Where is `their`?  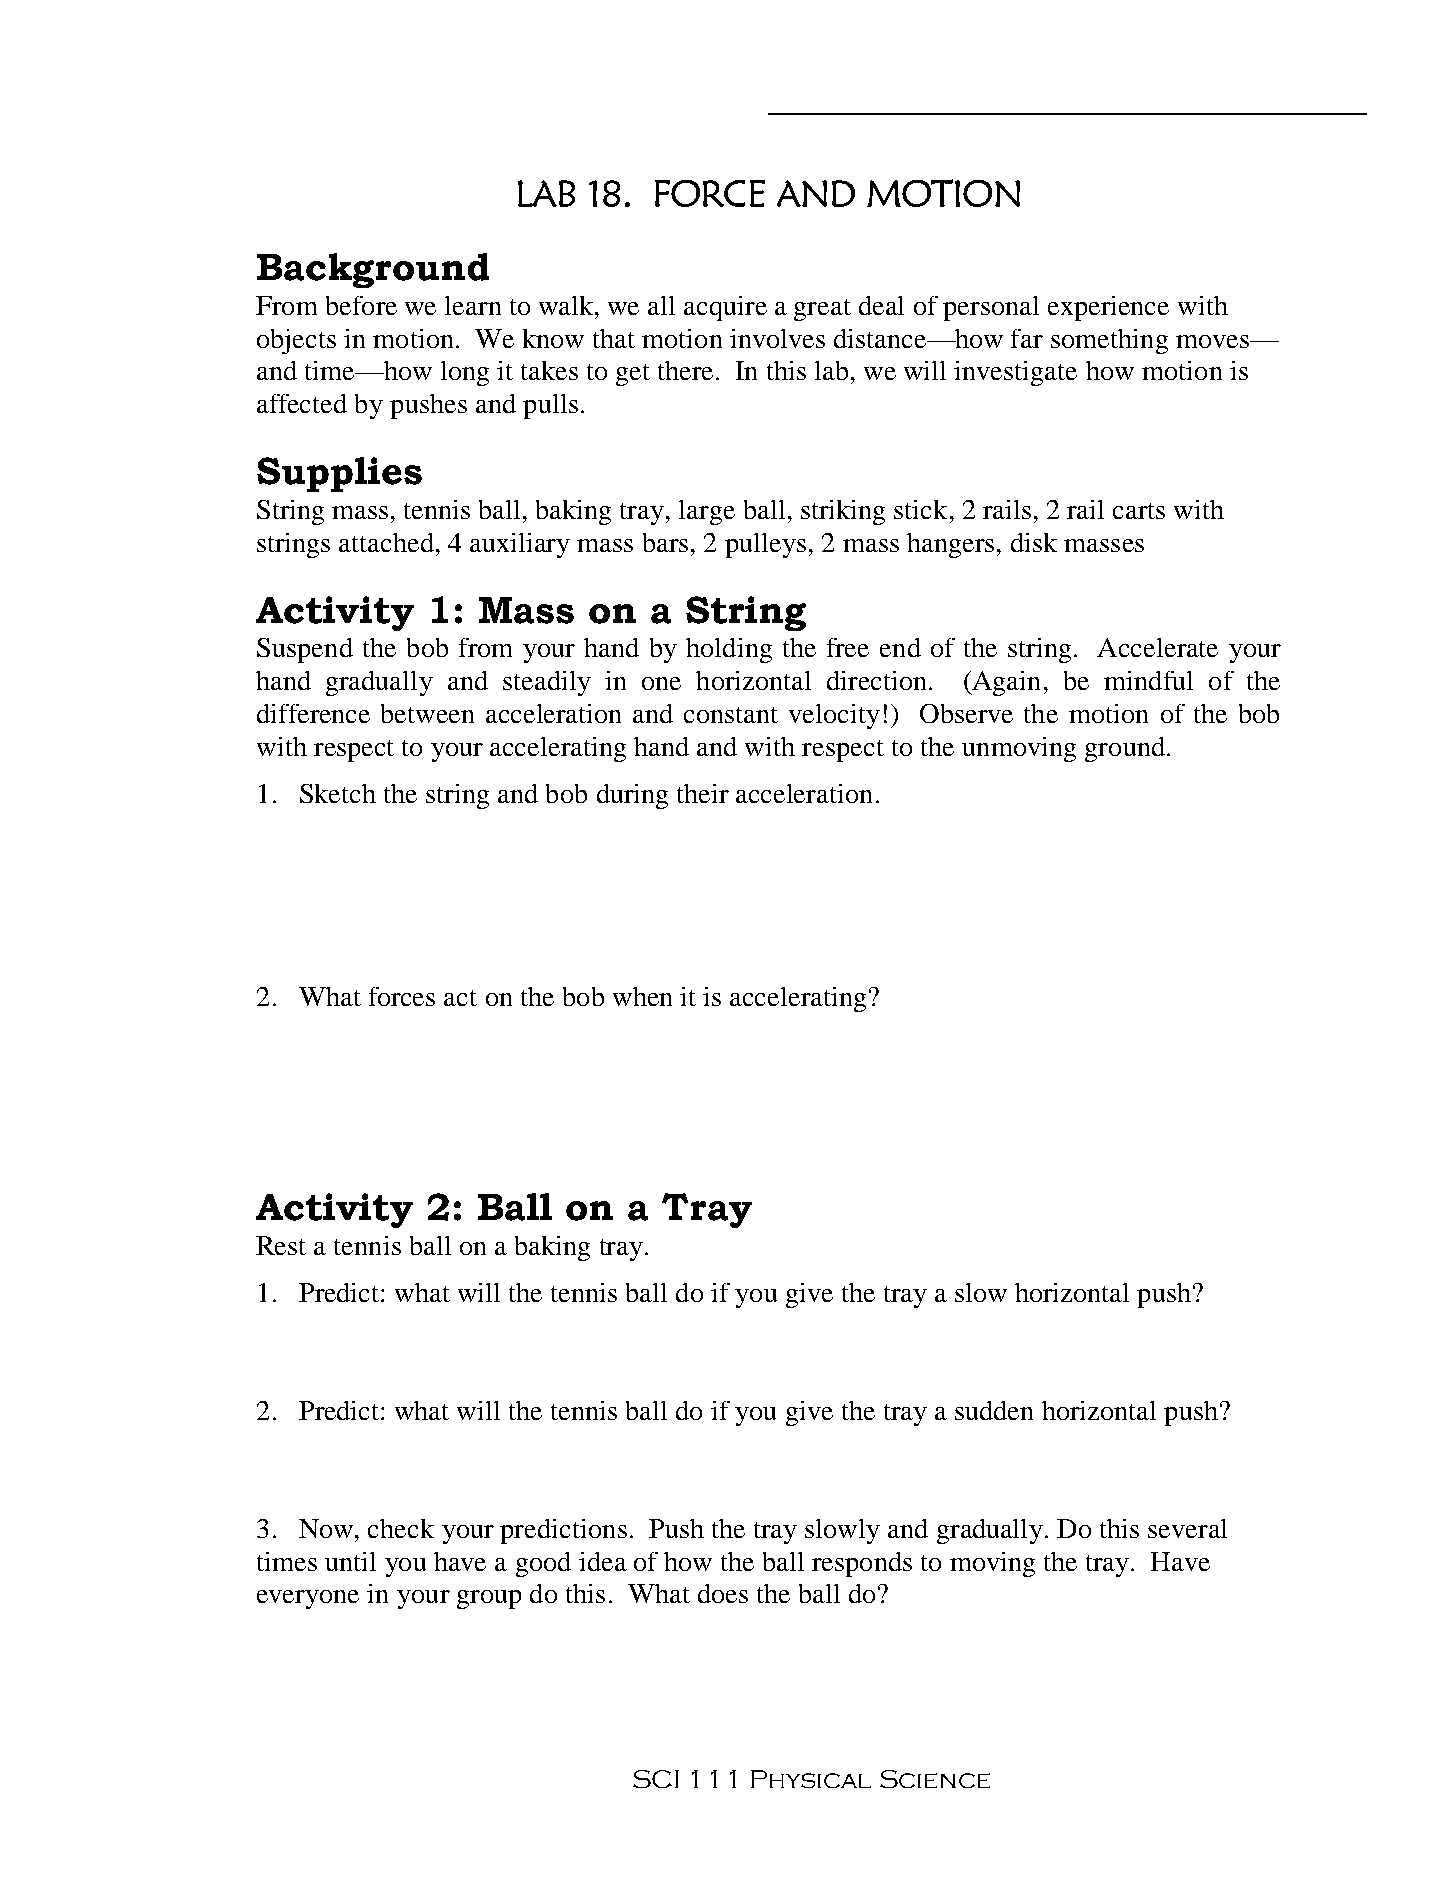 their is located at coordinates (703, 793).
